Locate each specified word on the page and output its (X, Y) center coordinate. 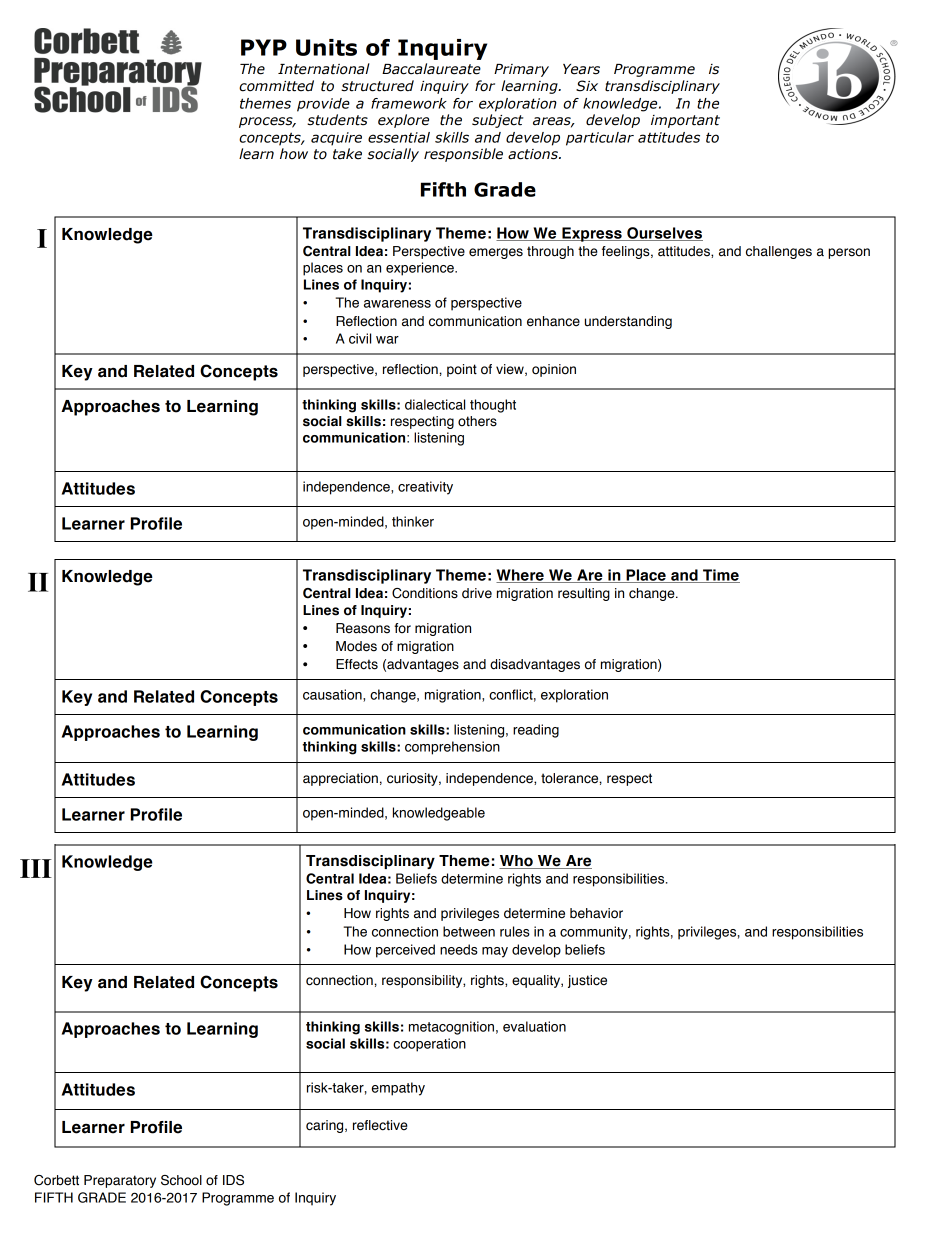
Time (720, 576)
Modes (356, 646)
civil (360, 338)
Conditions (425, 593)
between (469, 931)
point (462, 370)
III (36, 868)
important (685, 121)
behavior (596, 913)
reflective (380, 1125)
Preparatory (120, 1181)
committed (276, 86)
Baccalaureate (431, 69)
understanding (628, 322)
